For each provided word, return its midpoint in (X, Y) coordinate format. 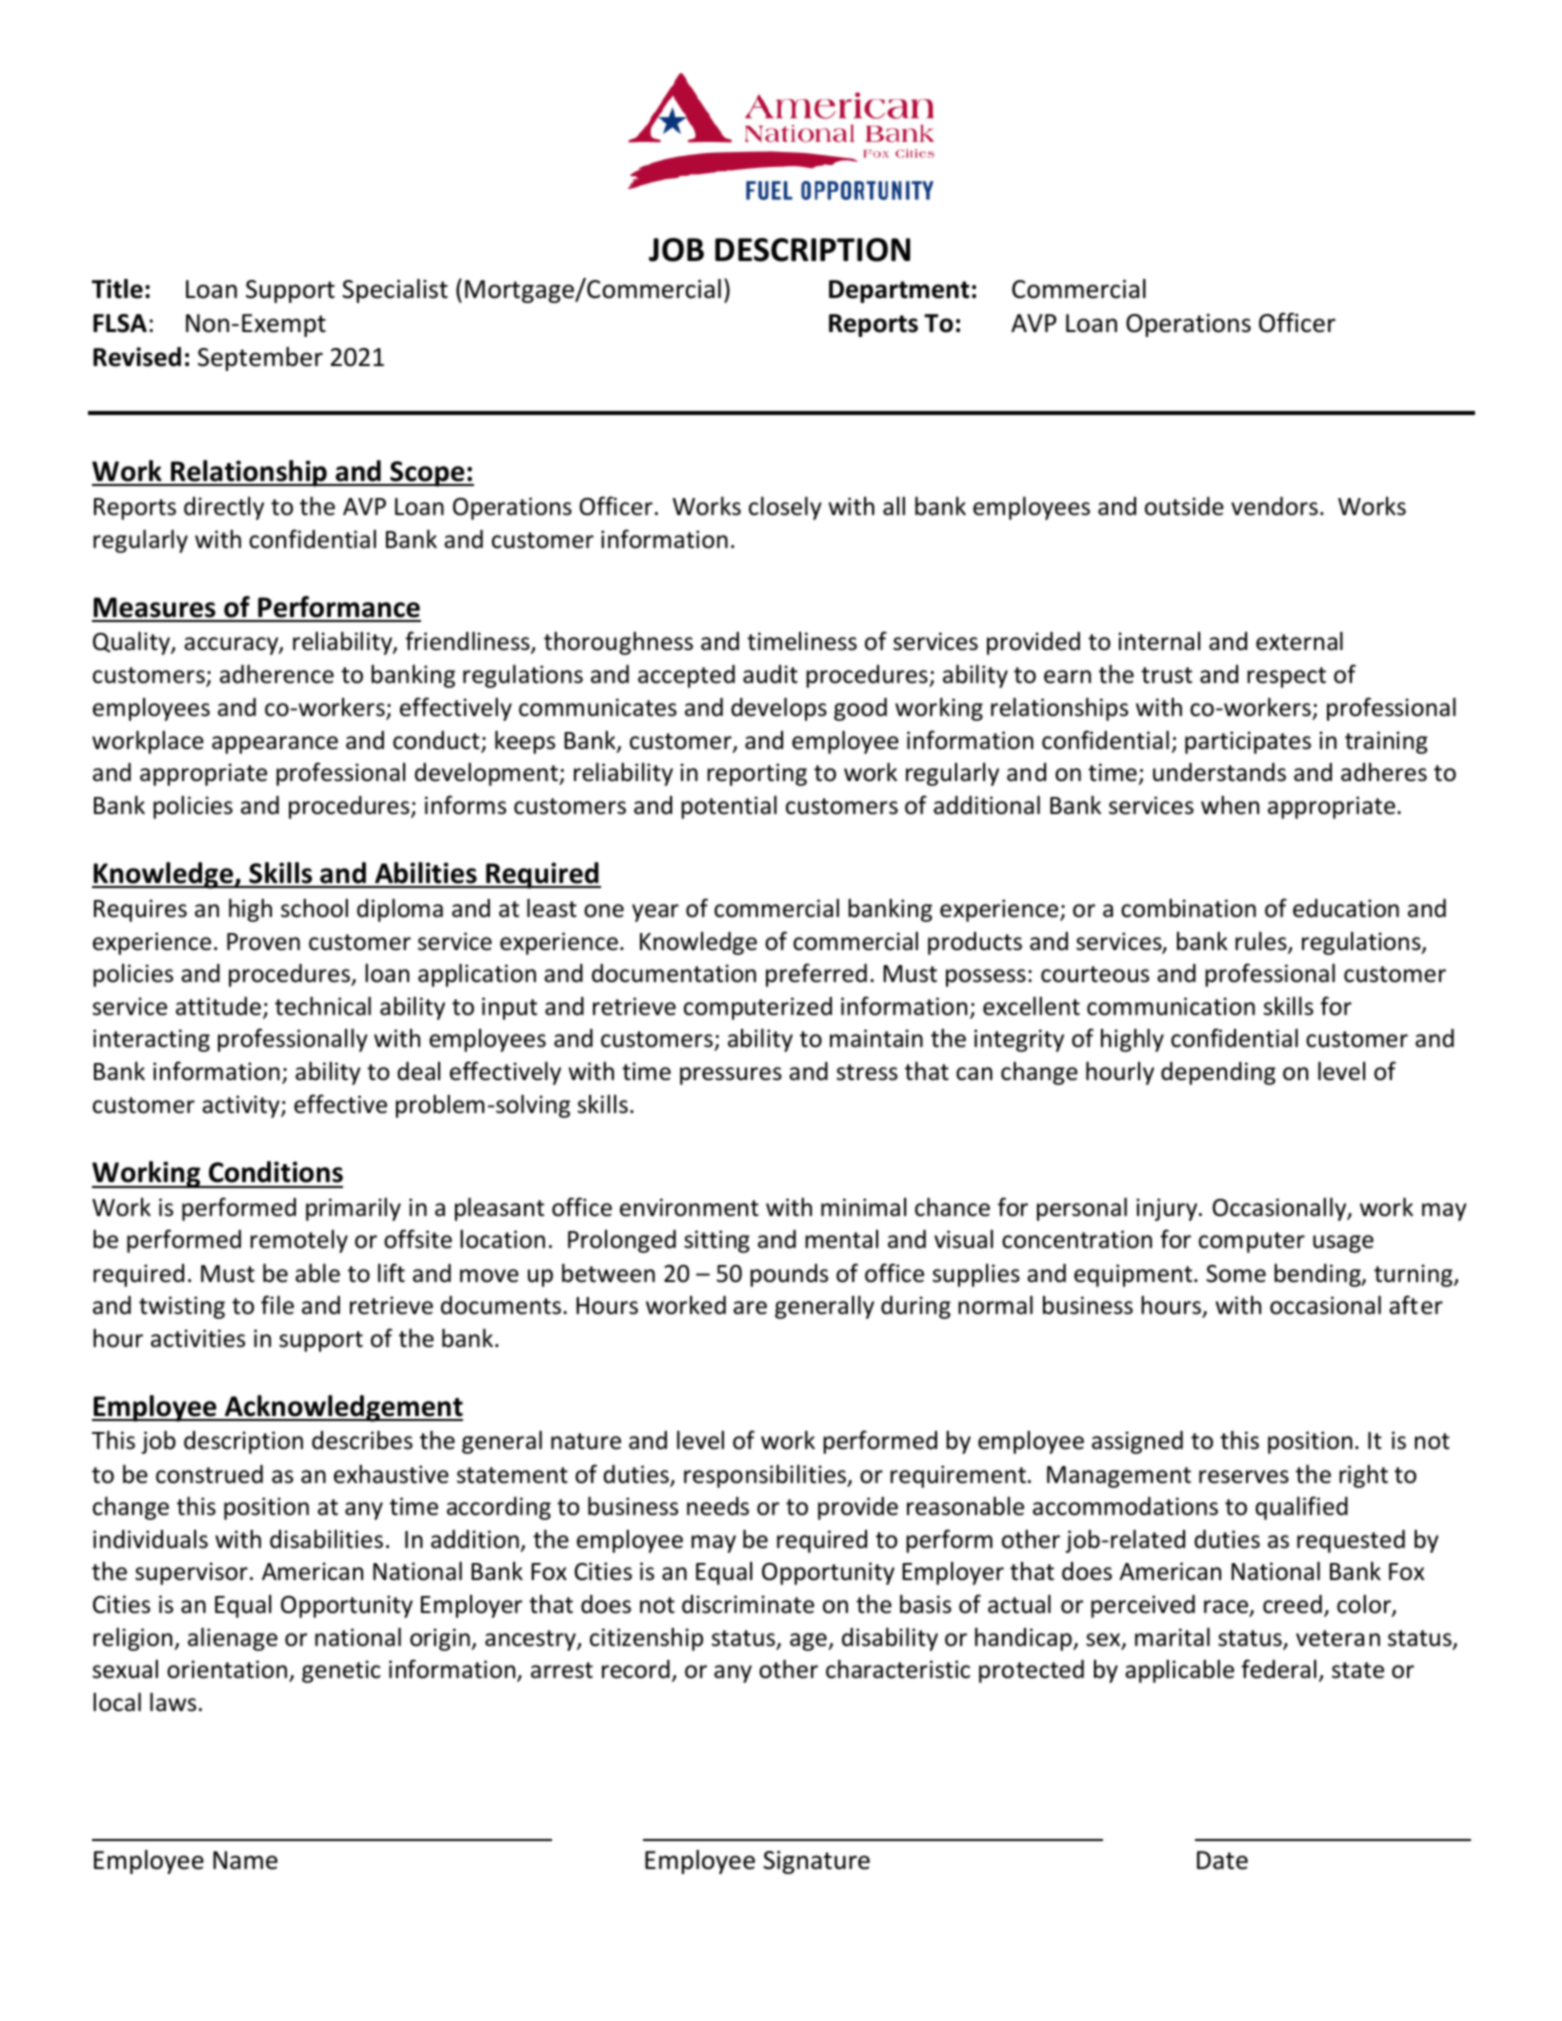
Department (899, 291)
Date (1222, 1860)
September (260, 359)
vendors (1274, 506)
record (636, 1669)
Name (245, 1860)
